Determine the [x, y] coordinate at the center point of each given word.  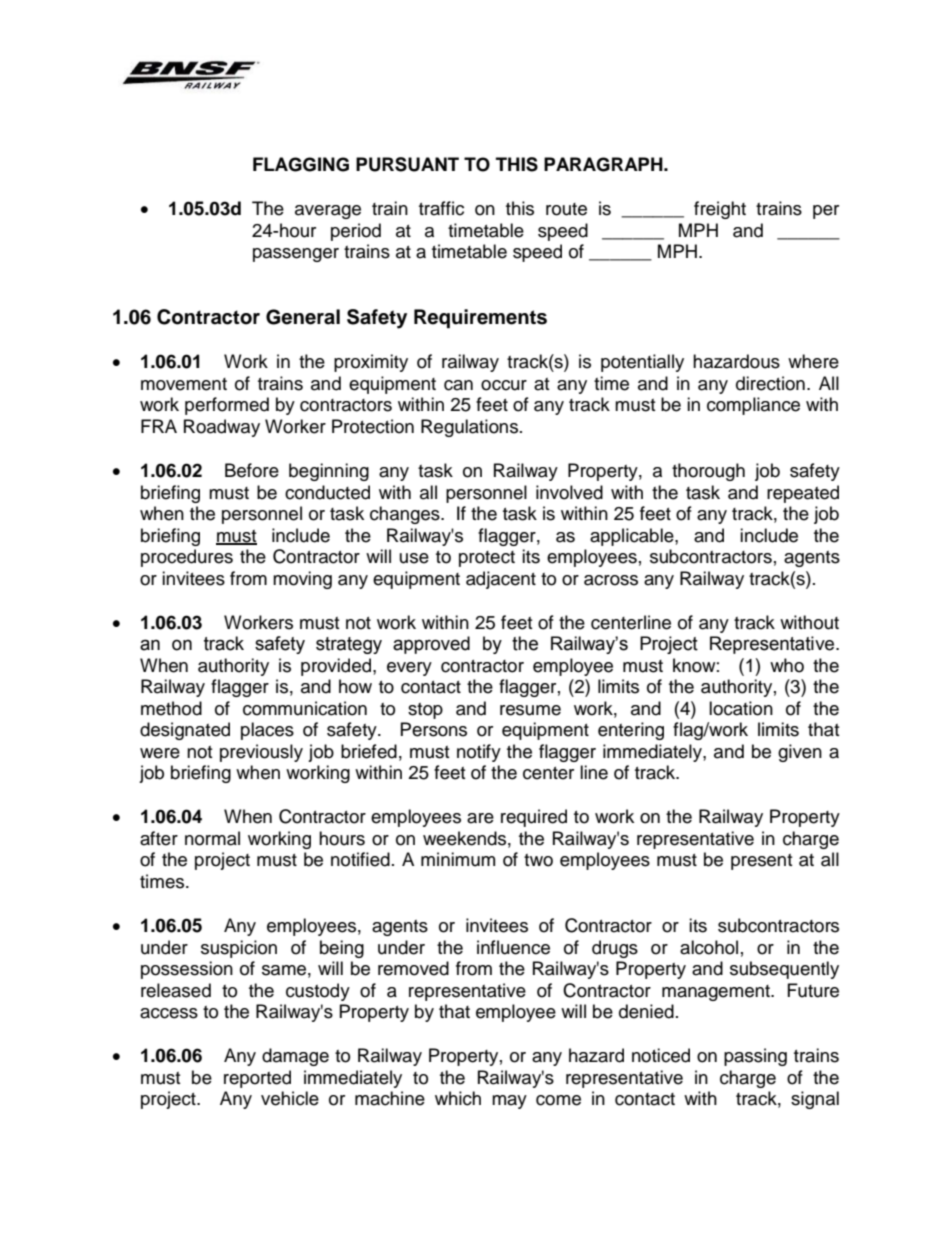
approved [431, 645]
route [566, 209]
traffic [441, 208]
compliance [753, 406]
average [328, 212]
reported [257, 1079]
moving [302, 580]
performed [227, 406]
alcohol [709, 947]
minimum [458, 859]
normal [212, 838]
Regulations [469, 428]
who [787, 665]
